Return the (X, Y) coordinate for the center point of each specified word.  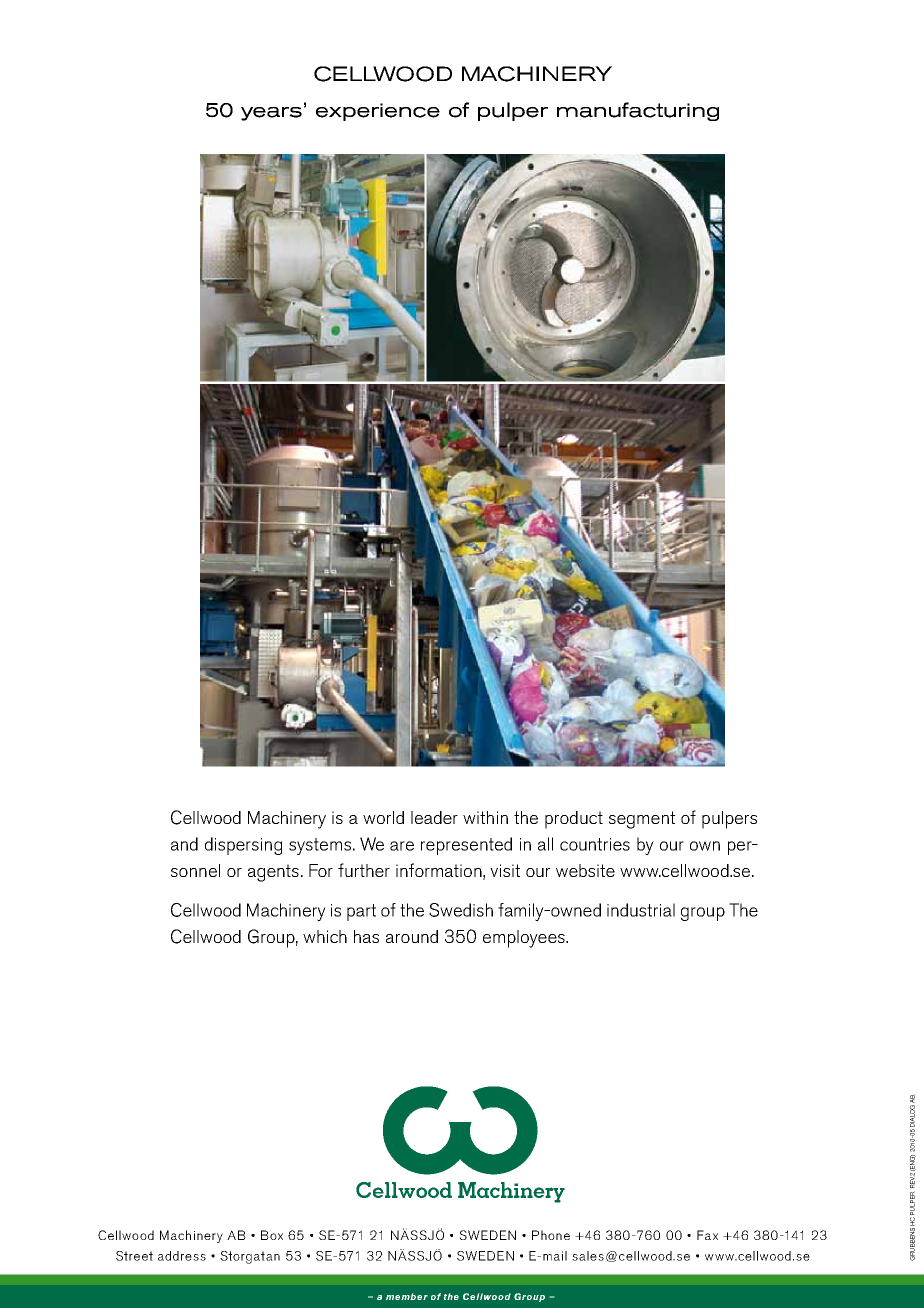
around (412, 936)
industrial (641, 910)
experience (378, 112)
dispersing (243, 846)
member (407, 1296)
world (383, 817)
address (182, 1256)
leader (434, 817)
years (271, 114)
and (184, 844)
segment (642, 820)
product (574, 820)
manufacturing (638, 111)
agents (273, 873)
